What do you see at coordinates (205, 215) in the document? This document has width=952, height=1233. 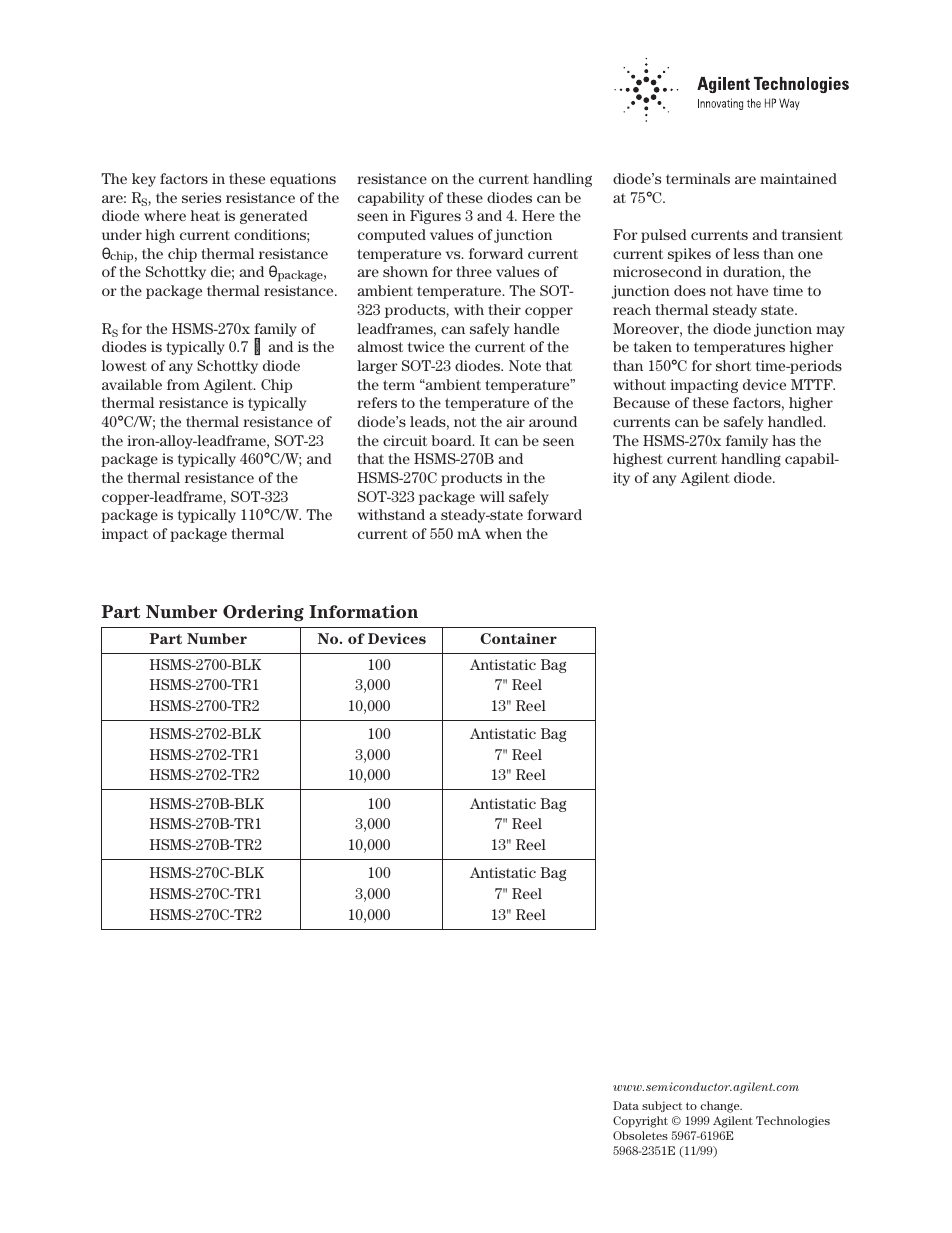 I see `heat` at bounding box center [205, 215].
